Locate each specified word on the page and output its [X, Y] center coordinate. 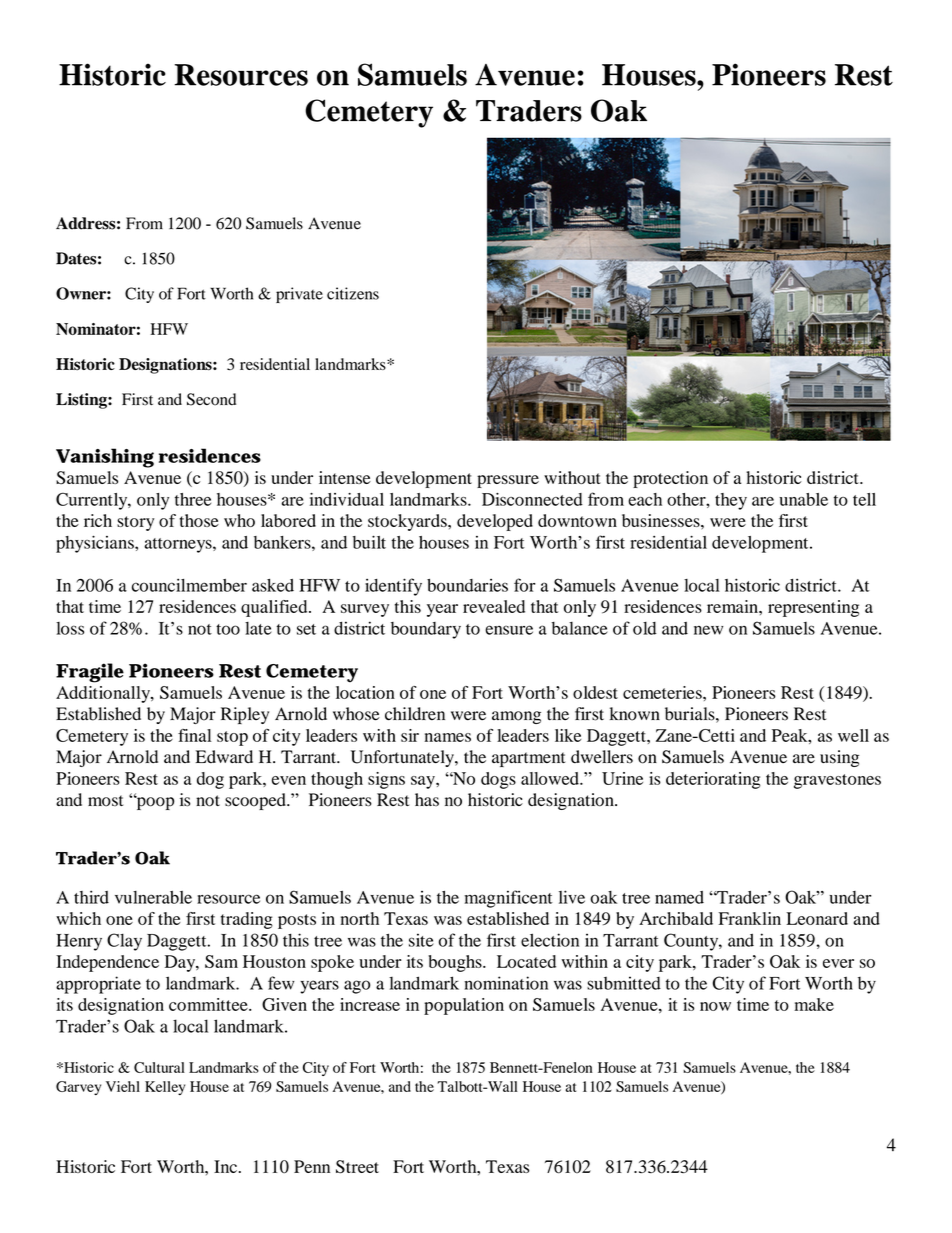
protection [670, 479]
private [299, 295]
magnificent [508, 899]
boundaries [467, 585]
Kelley [165, 1088]
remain [733, 606]
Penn [312, 1166]
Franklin [750, 918]
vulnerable [153, 897]
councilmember [189, 585]
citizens [353, 293]
